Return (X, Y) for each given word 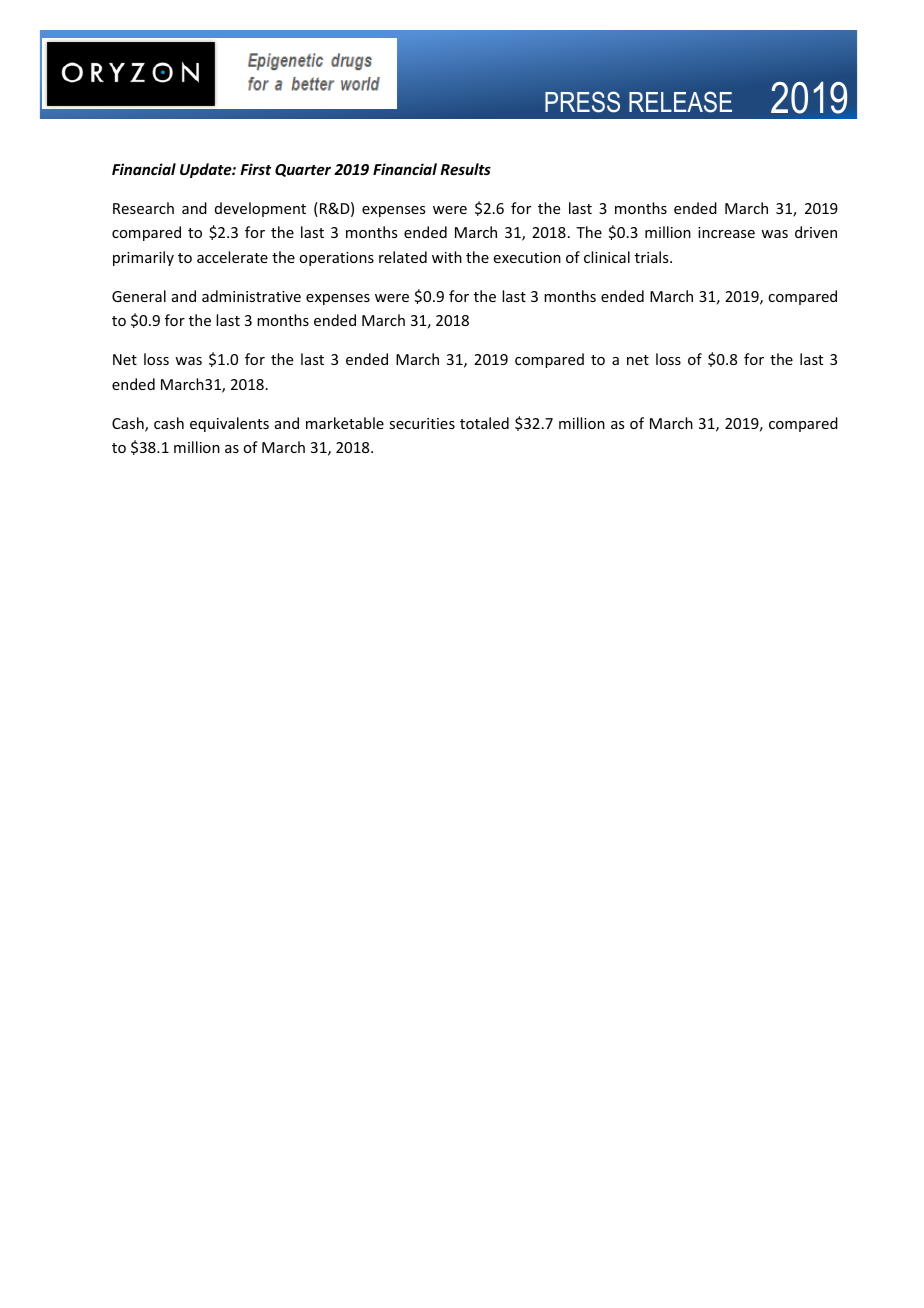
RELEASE (680, 102)
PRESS (582, 102)
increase (726, 232)
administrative (251, 296)
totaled (484, 423)
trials (653, 257)
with (447, 257)
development (260, 209)
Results (465, 169)
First (255, 169)
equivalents (229, 424)
